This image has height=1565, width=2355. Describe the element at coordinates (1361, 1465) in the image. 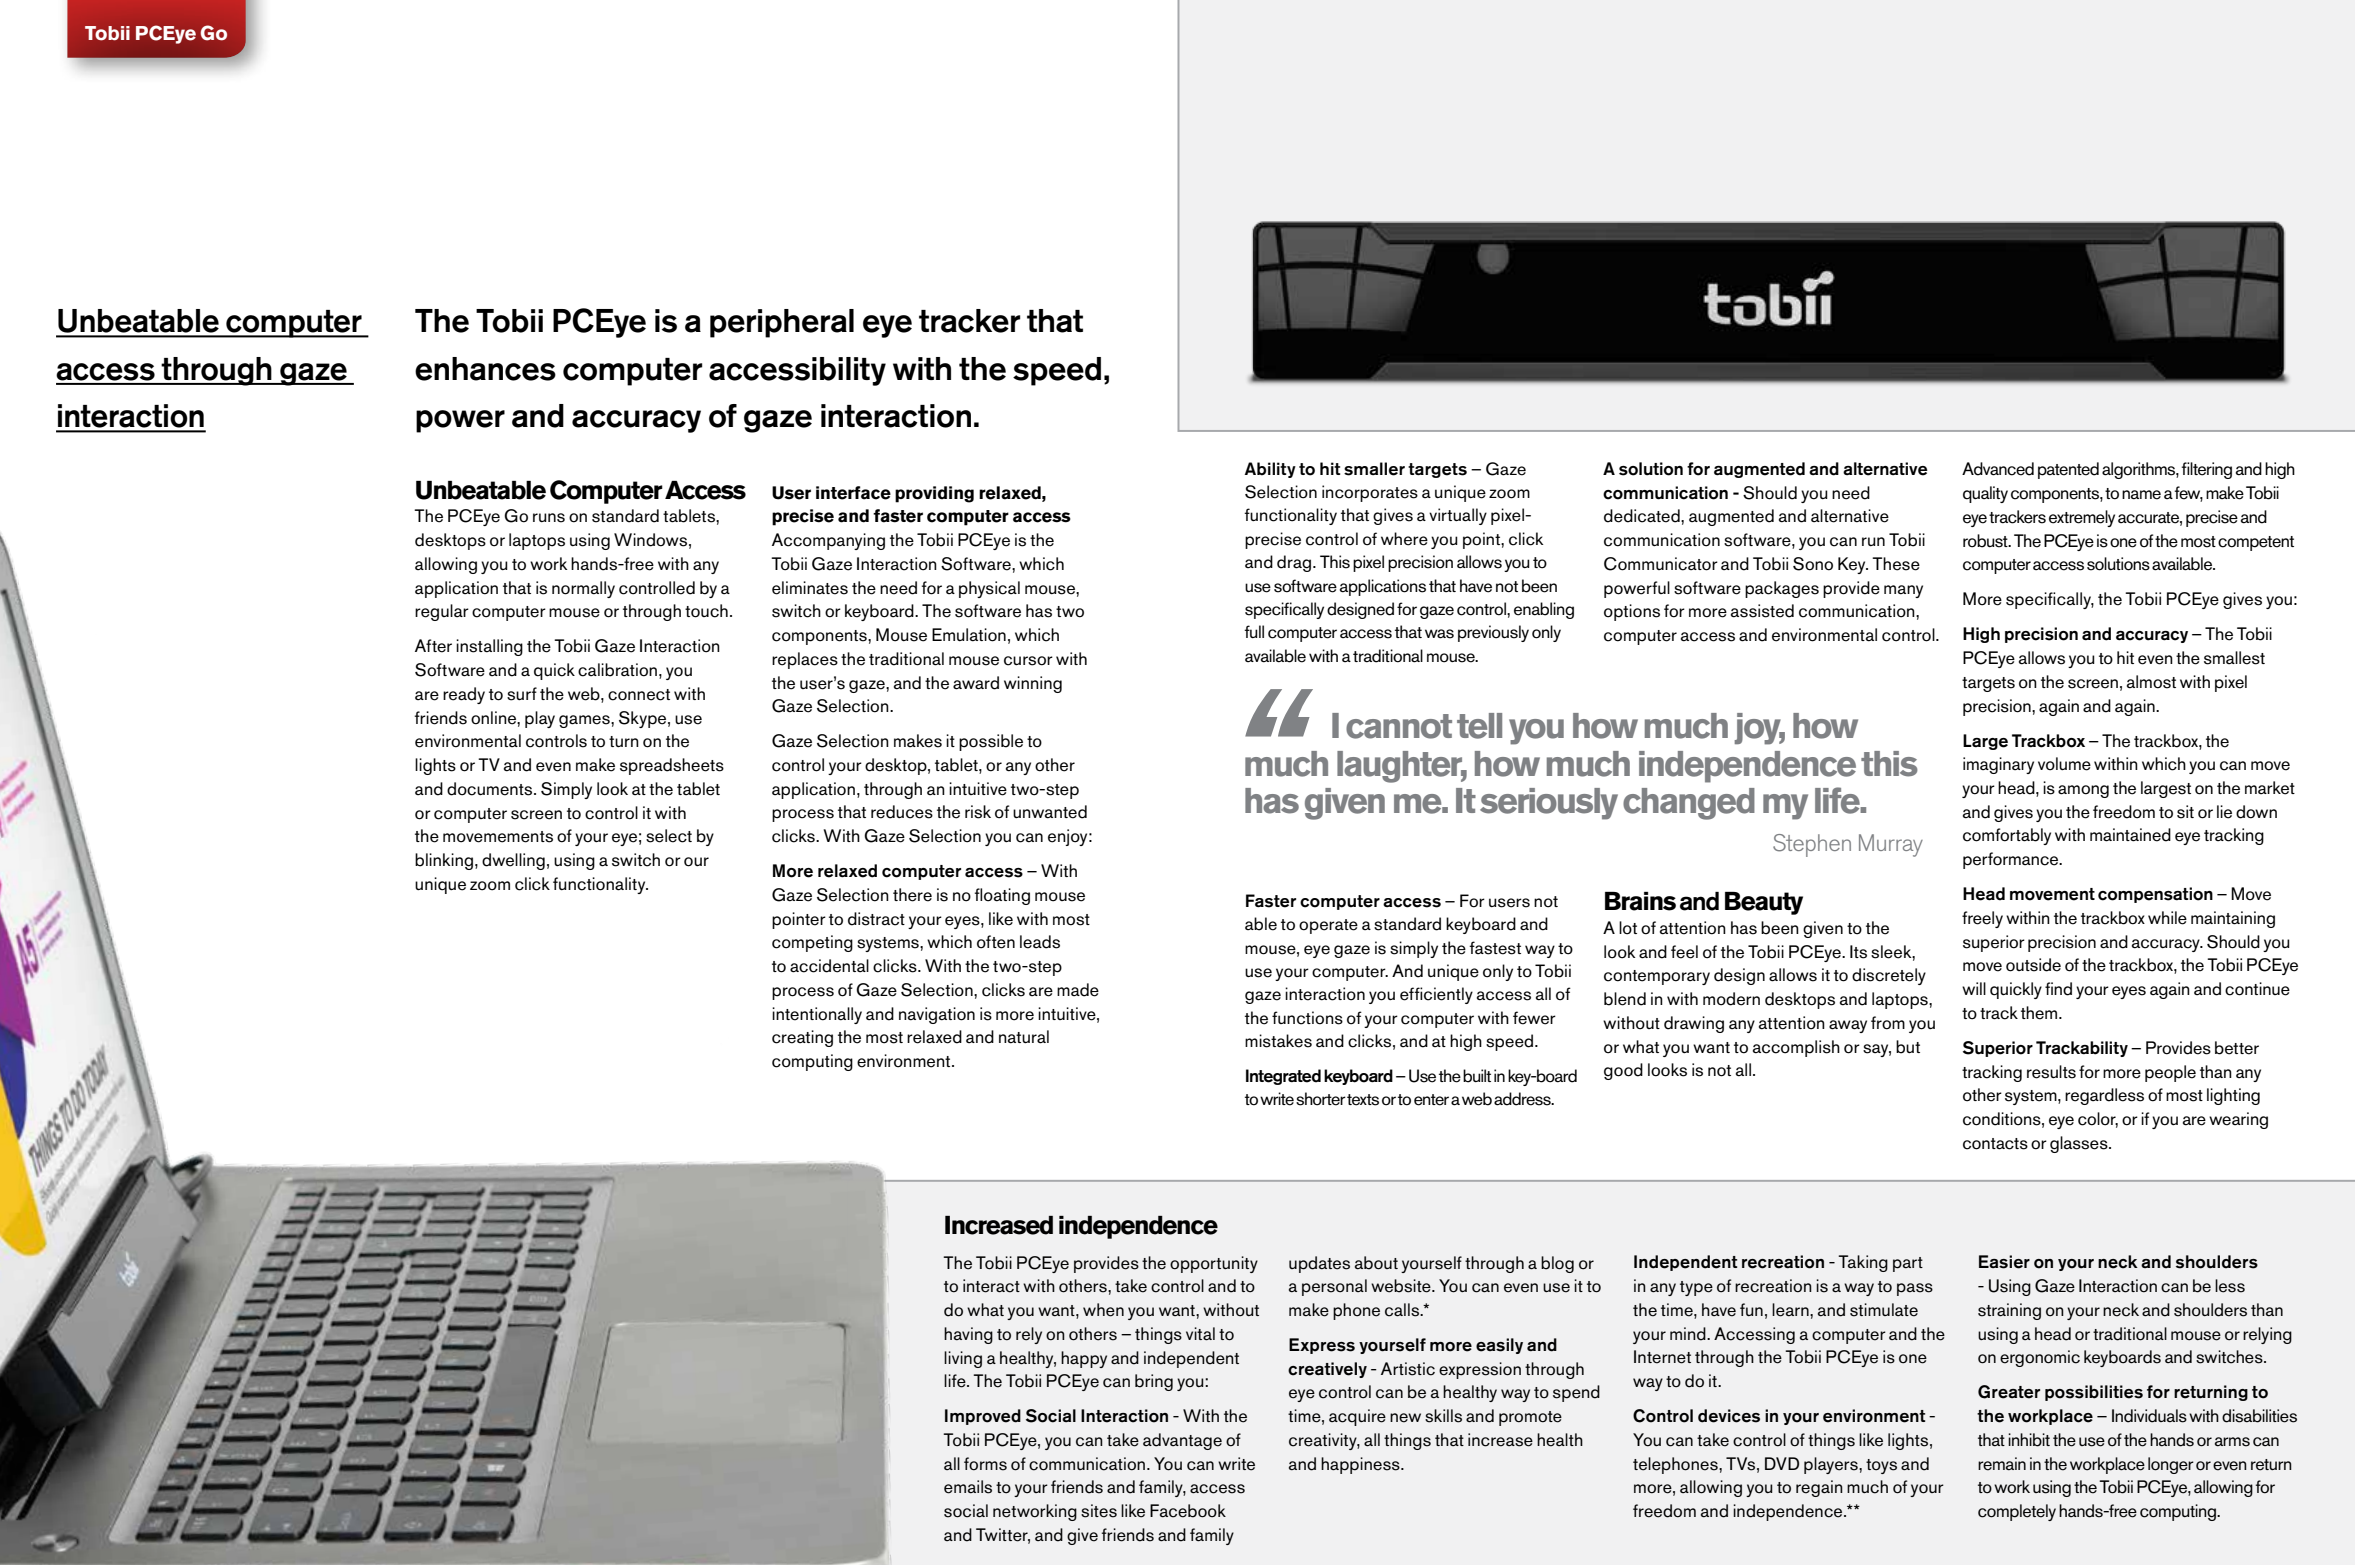

I see `happiness` at that location.
